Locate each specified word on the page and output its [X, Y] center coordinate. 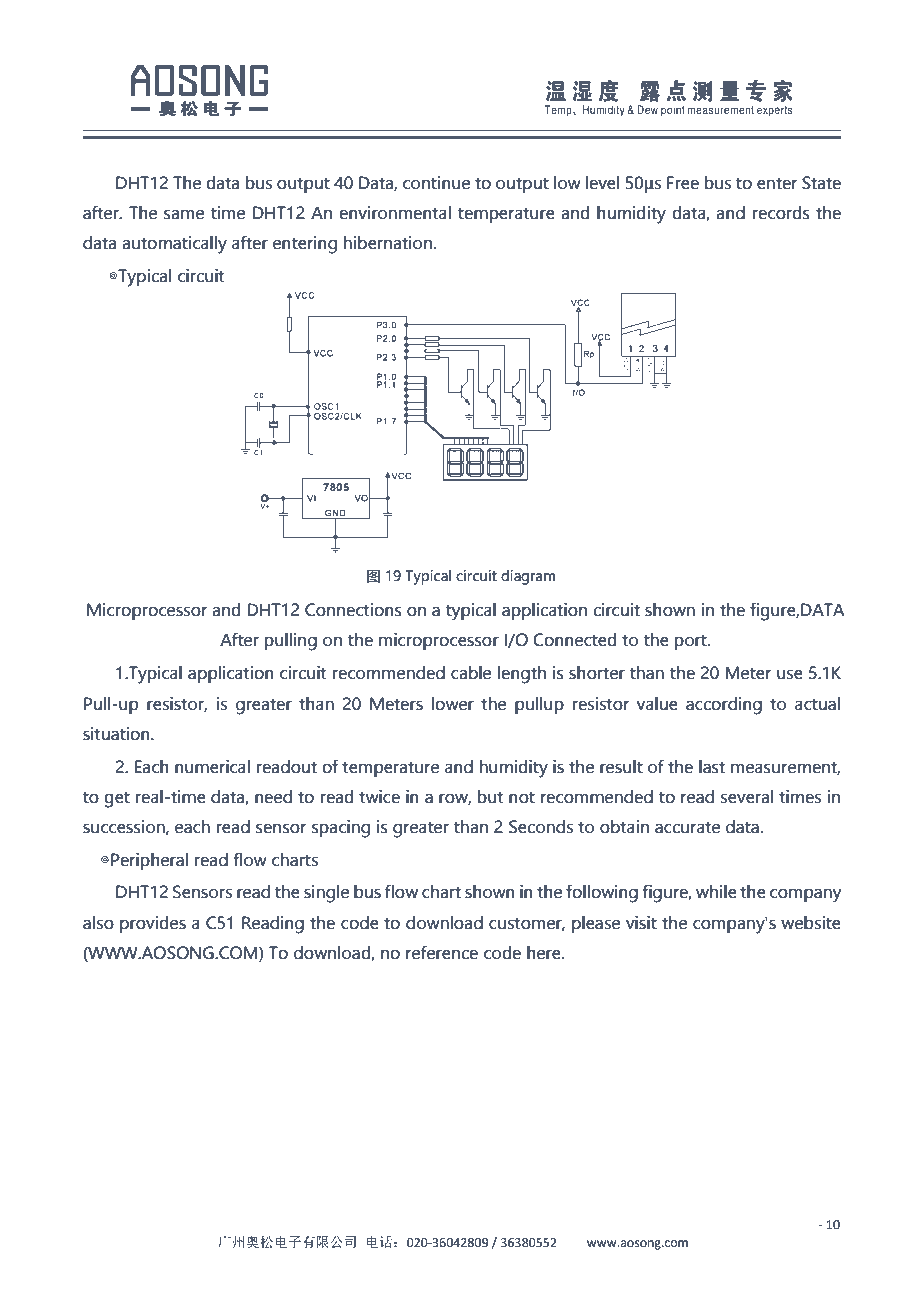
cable [471, 673]
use [790, 674]
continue [436, 183]
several [746, 797]
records [781, 213]
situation [117, 734]
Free [683, 183]
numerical [212, 767]
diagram [528, 577]
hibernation [388, 243]
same [184, 214]
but [490, 797]
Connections [353, 610]
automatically [174, 245]
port [692, 642]
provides [153, 924]
